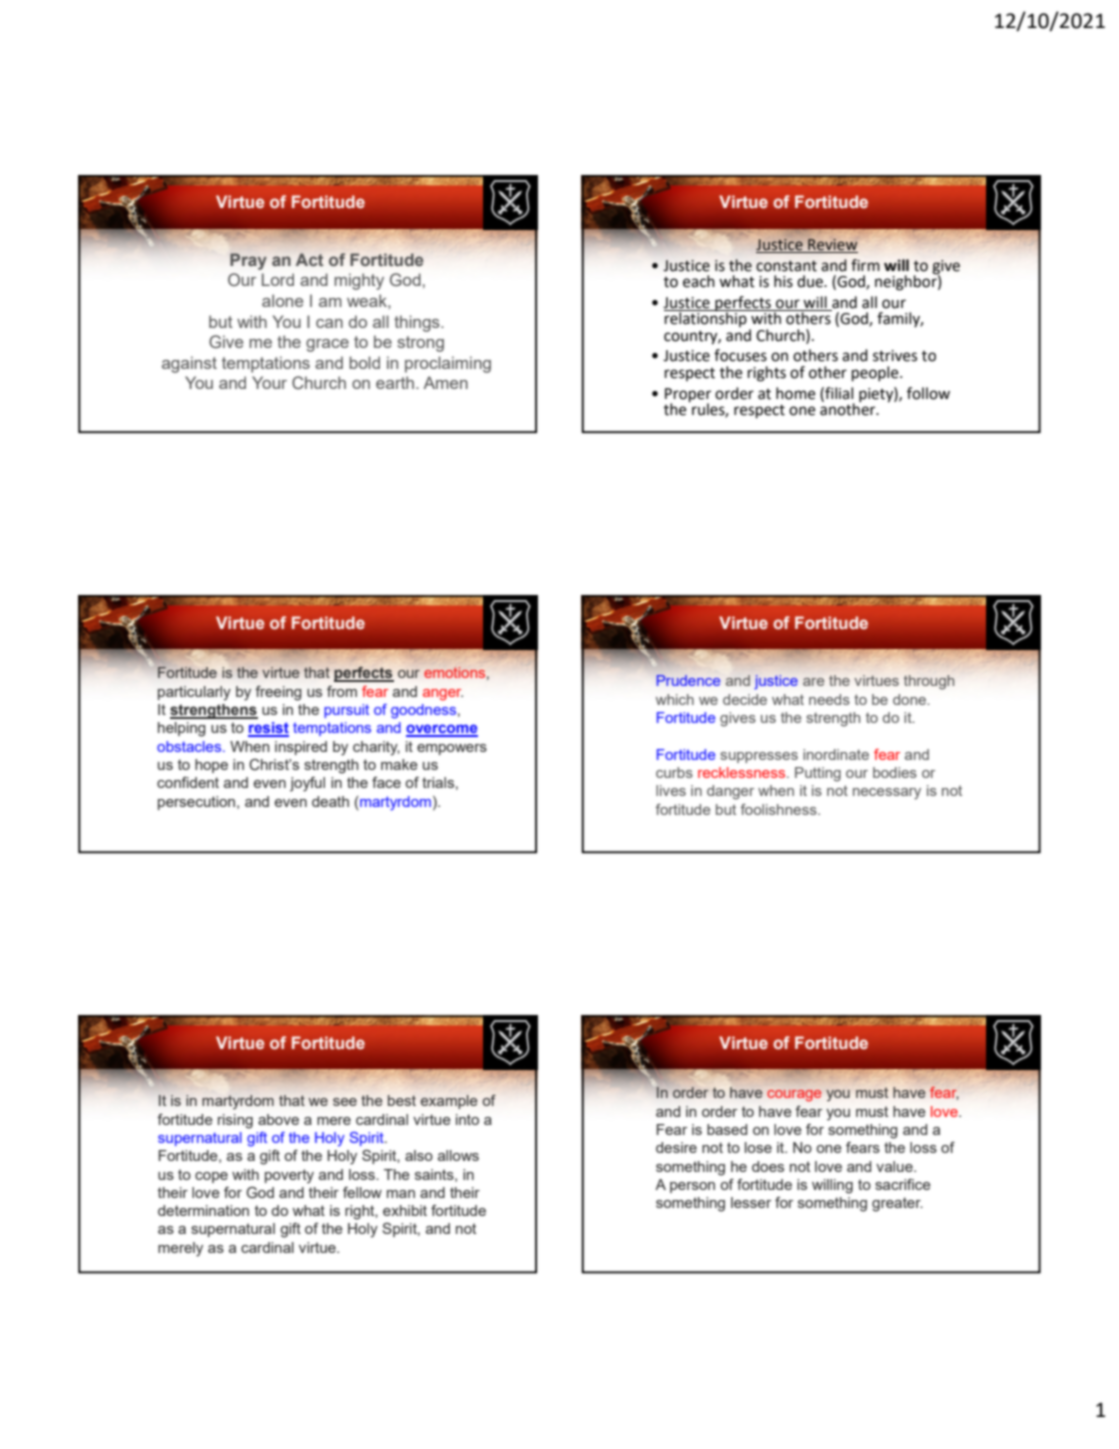 The width and height of the page is (1119, 1449). I want to click on necessary, so click(887, 794).
